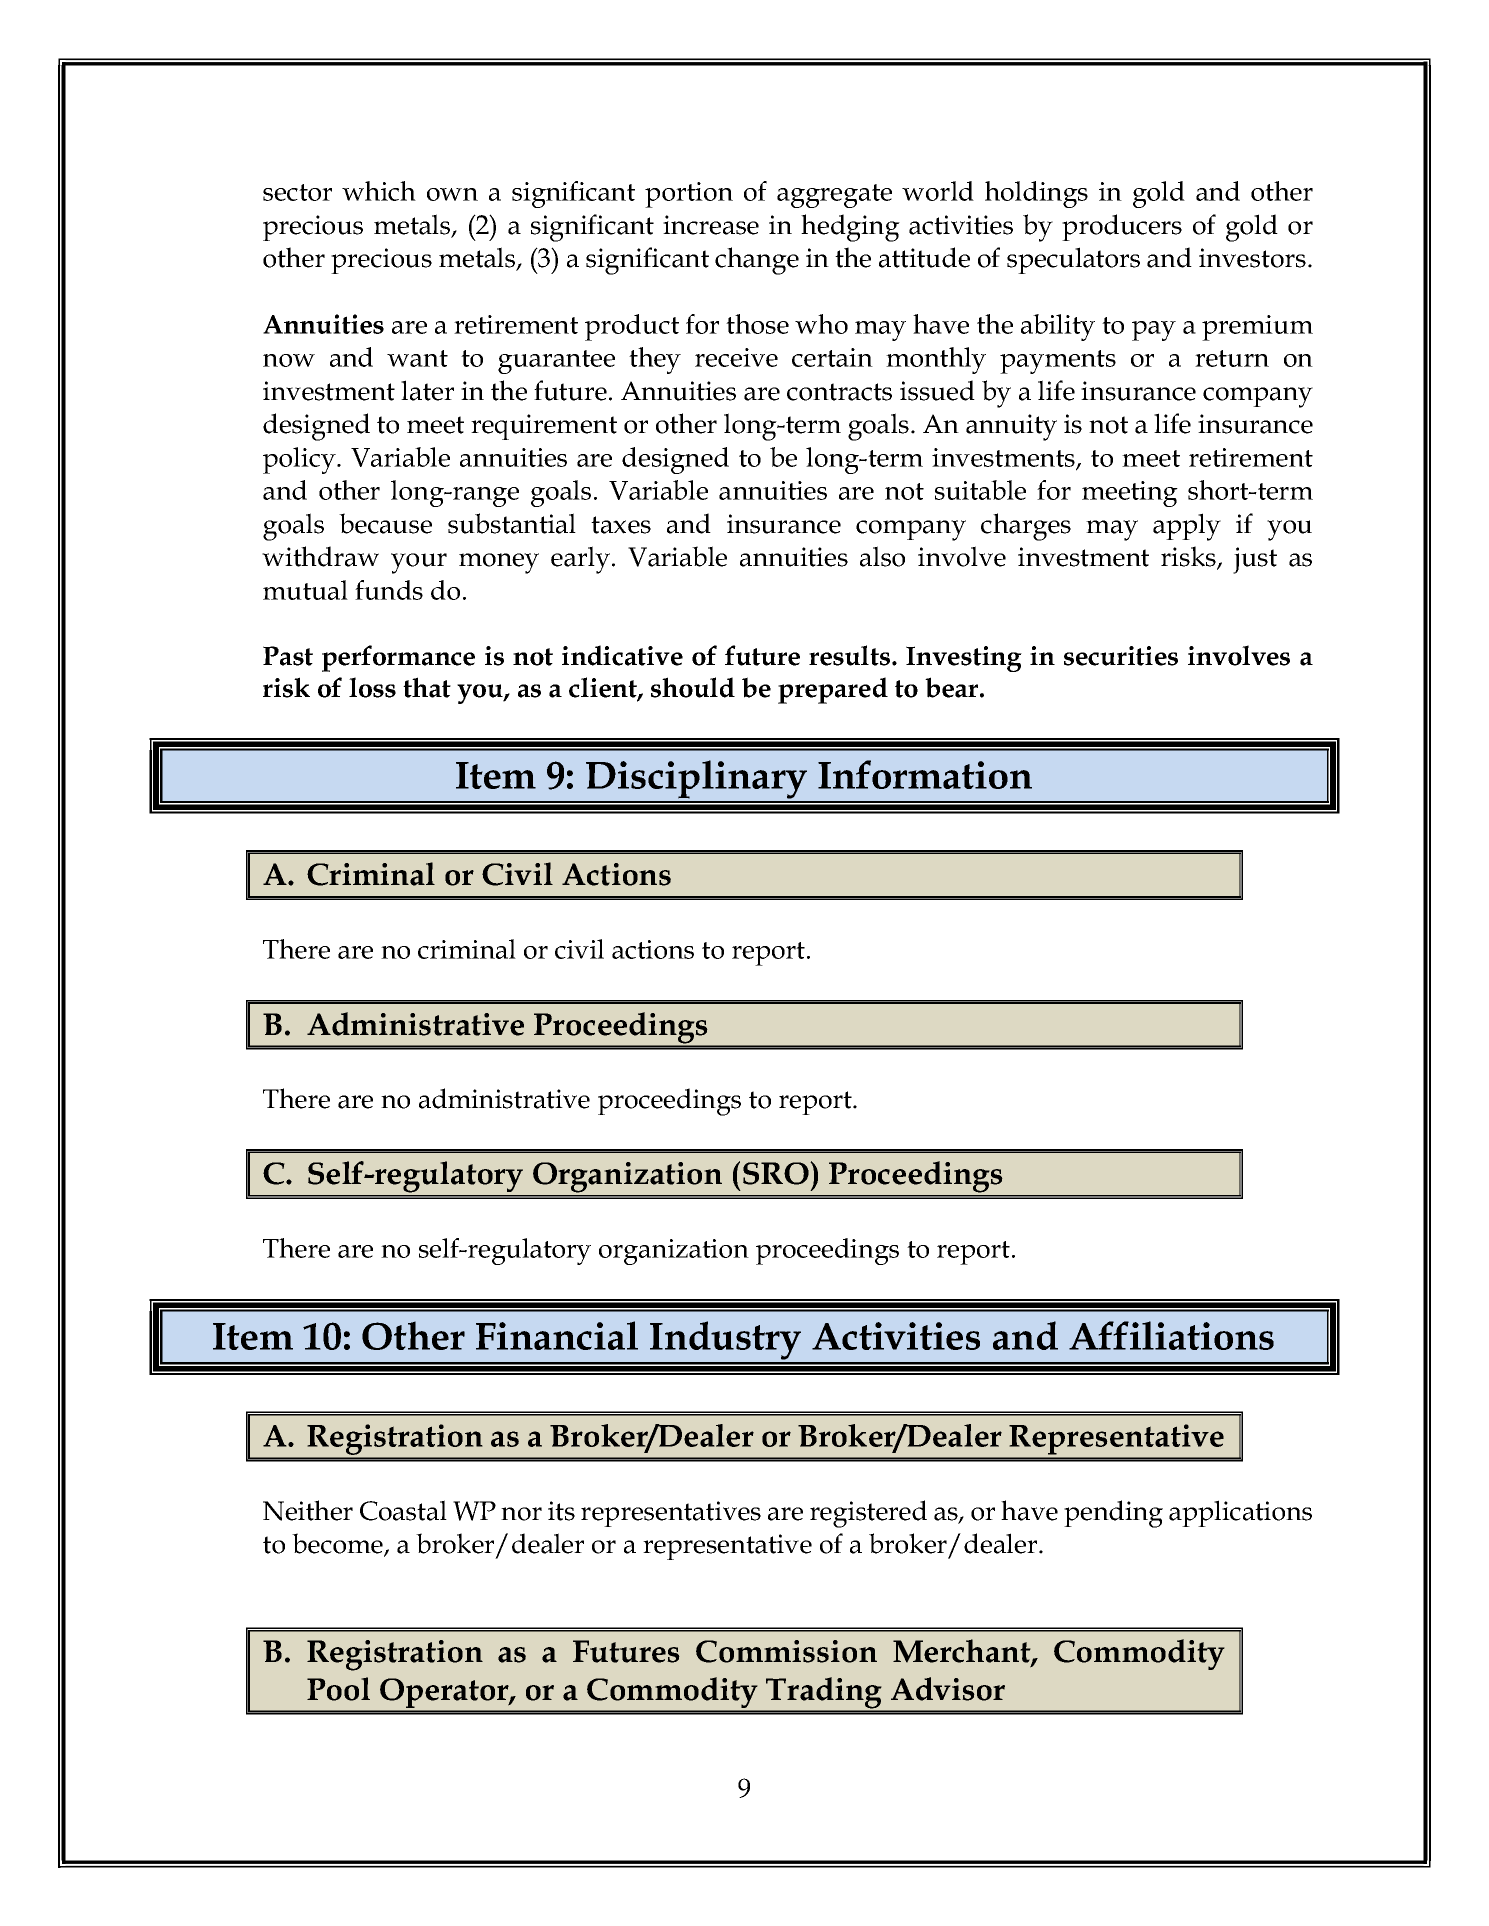 This screenshot has width=1489, height=1926. I want to click on producers, so click(1122, 227).
